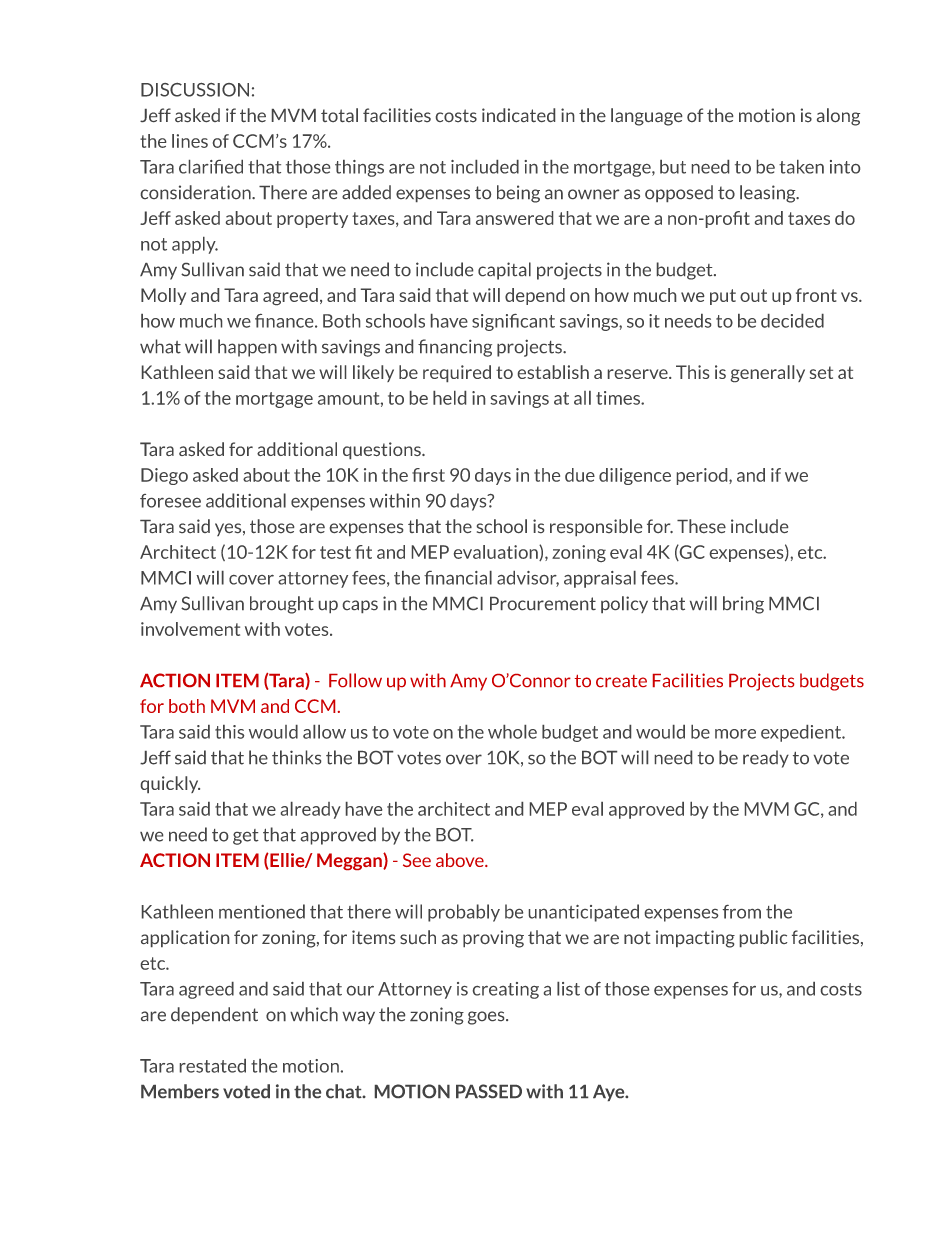  What do you see at coordinates (190, 141) in the image?
I see `lines` at bounding box center [190, 141].
